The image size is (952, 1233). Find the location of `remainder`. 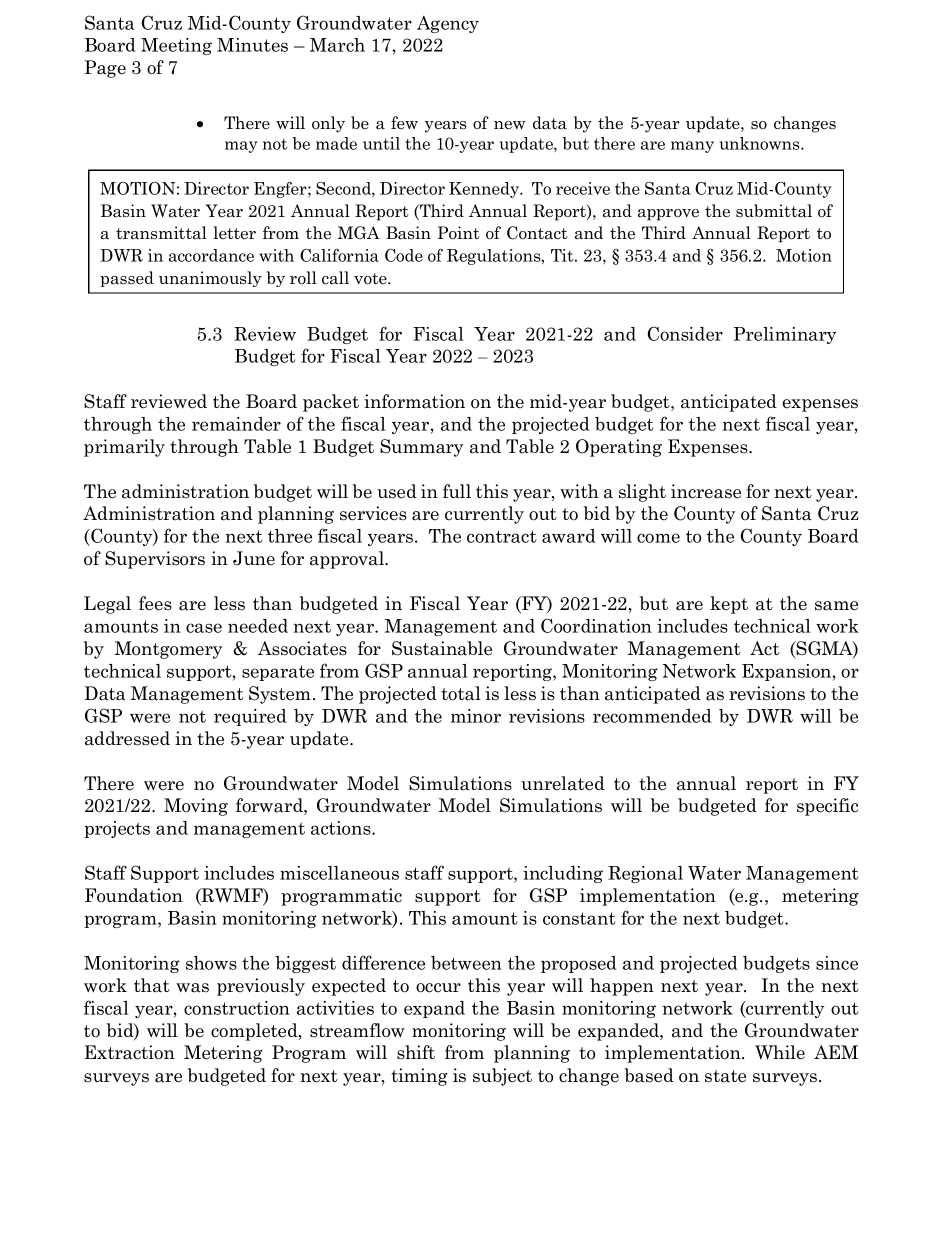

remainder is located at coordinates (236, 424).
